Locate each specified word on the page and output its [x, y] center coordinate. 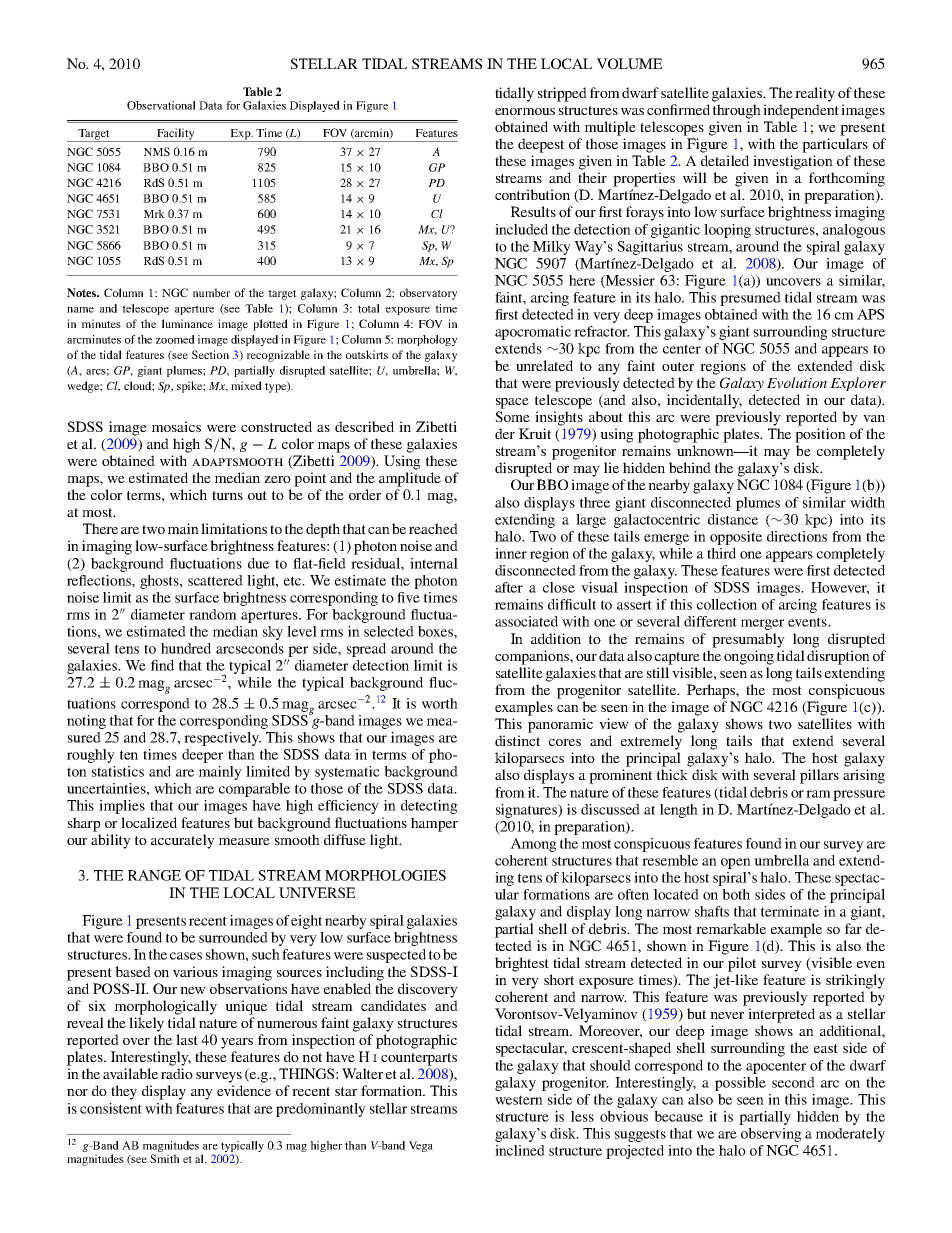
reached [433, 528]
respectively [222, 739]
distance [733, 519]
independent [801, 111]
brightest [522, 964]
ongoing [749, 657]
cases [186, 956]
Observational [161, 105]
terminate [790, 911]
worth [440, 703]
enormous [525, 111]
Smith [164, 1158]
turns [227, 495]
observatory [428, 294]
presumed [750, 299]
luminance [187, 323]
